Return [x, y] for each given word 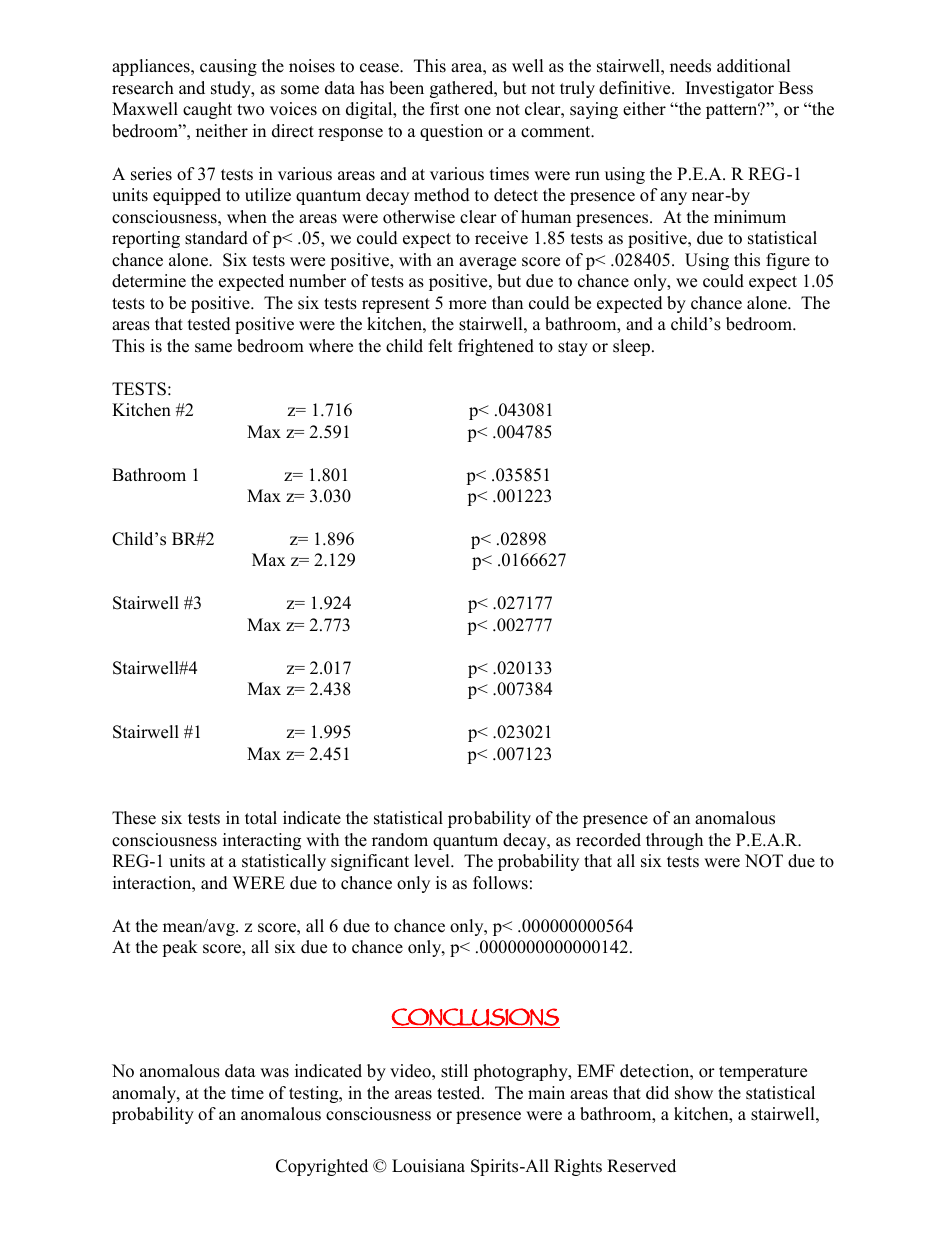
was [274, 1073]
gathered [463, 89]
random [400, 840]
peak [180, 948]
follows [500, 883]
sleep [633, 347]
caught [207, 110]
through [674, 841]
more [467, 305]
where [331, 346]
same [213, 348]
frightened [496, 347]
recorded [608, 840]
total [261, 818]
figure [788, 261]
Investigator [730, 89]
